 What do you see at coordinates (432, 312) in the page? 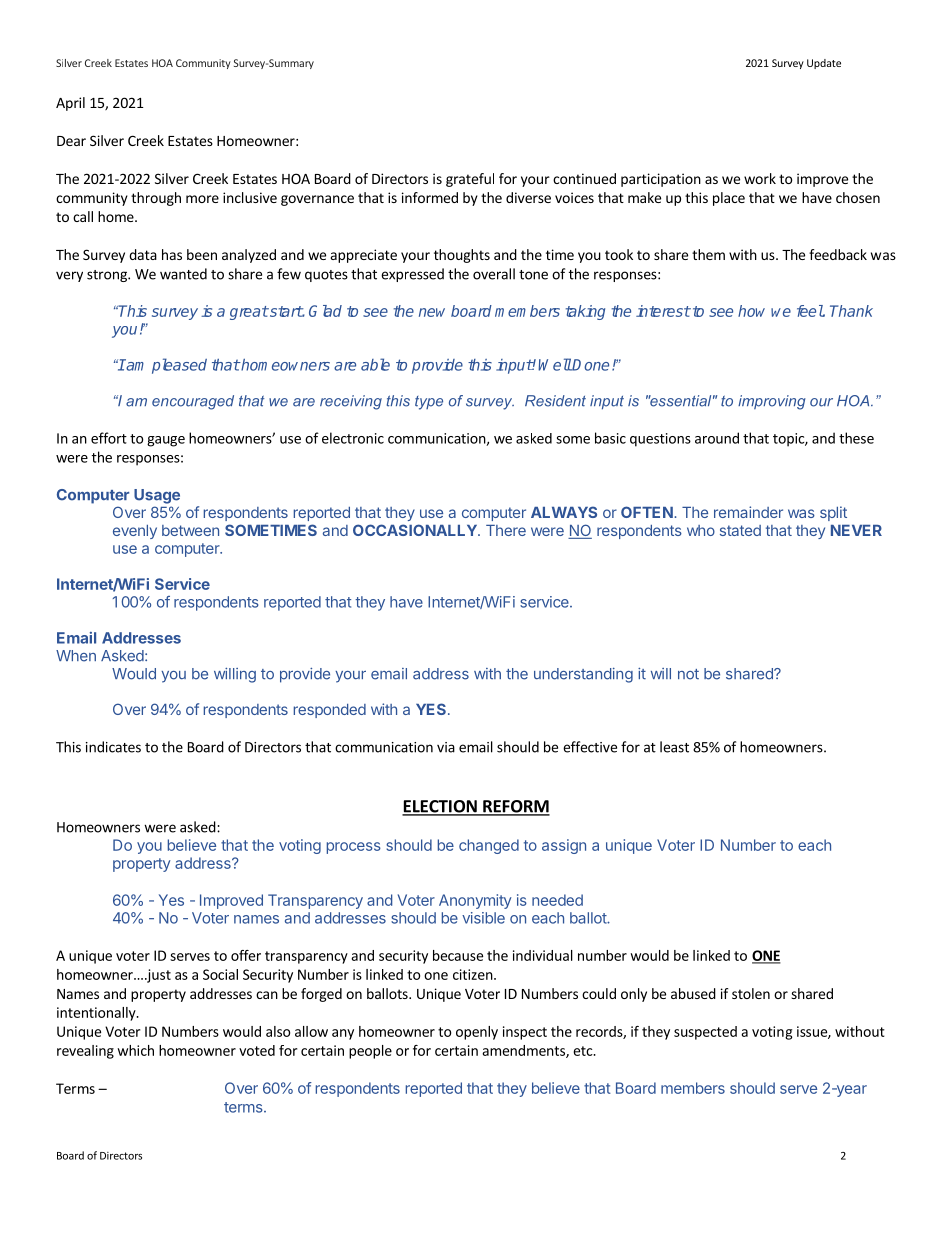
I see `new` at bounding box center [432, 312].
